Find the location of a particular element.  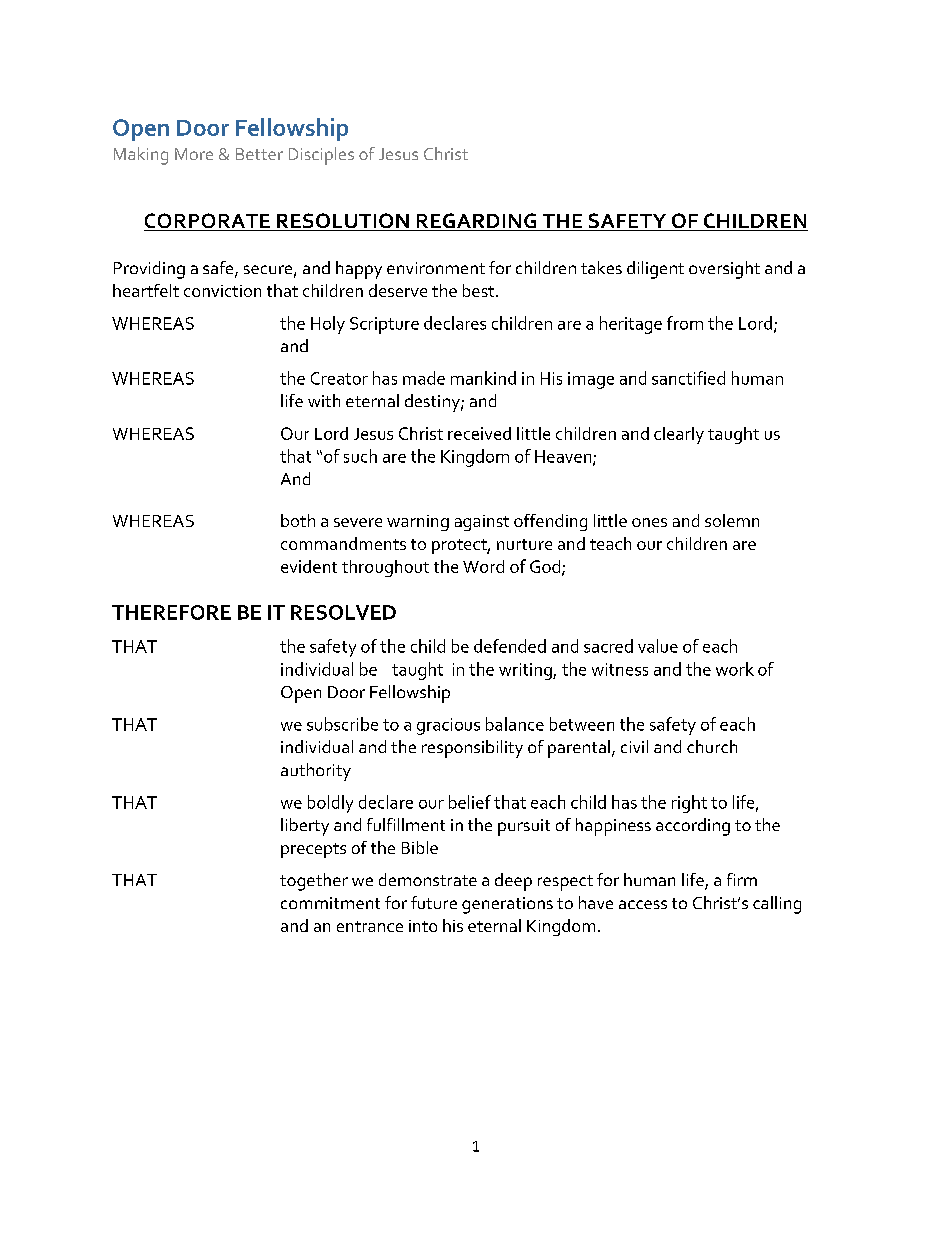

REGARDING is located at coordinates (476, 222).
